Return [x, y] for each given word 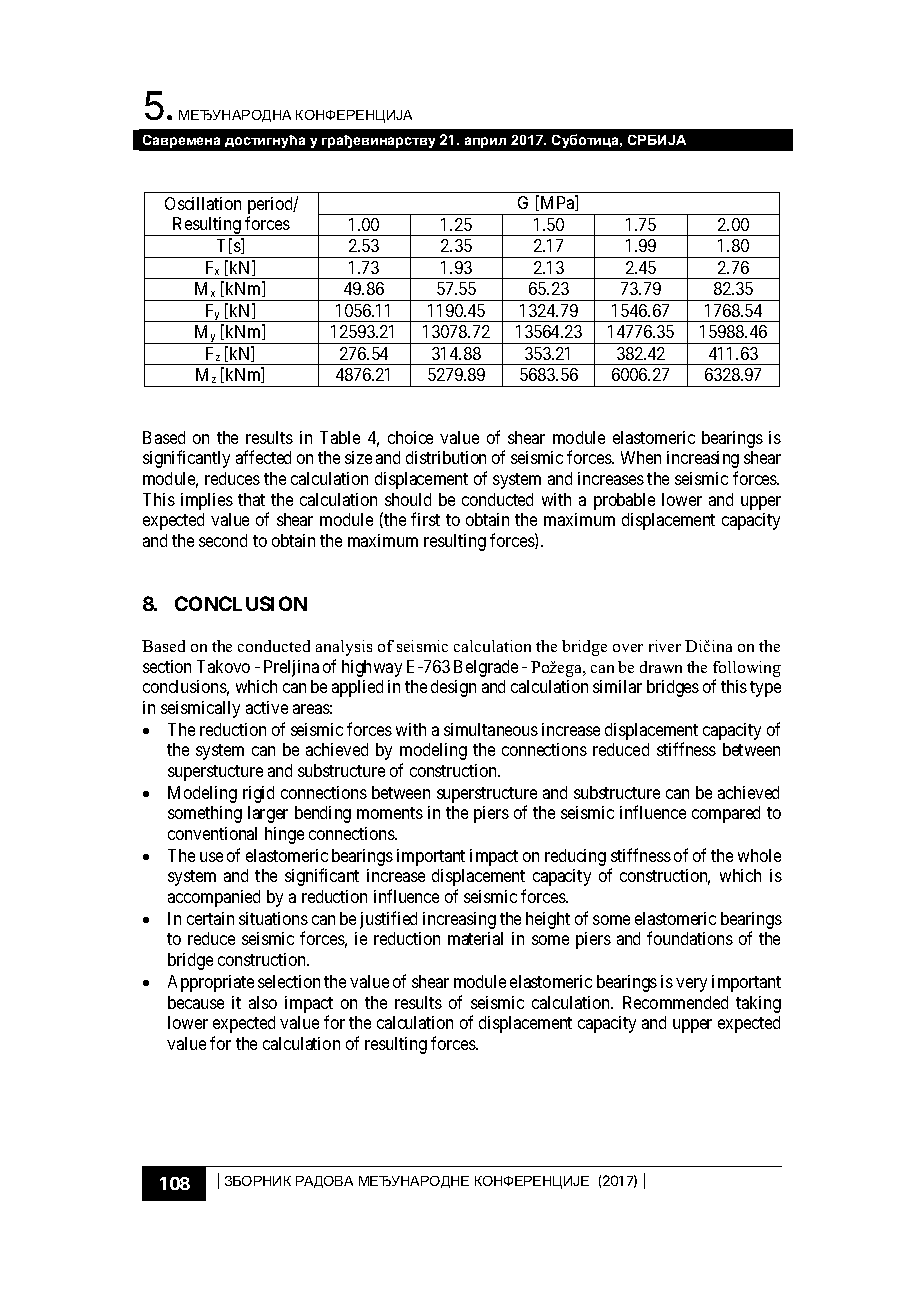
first [425, 519]
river [665, 646]
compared [726, 814]
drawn [661, 667]
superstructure [487, 796]
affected [263, 457]
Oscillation [203, 203]
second [223, 540]
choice [410, 437]
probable [624, 501]
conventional [212, 833]
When [641, 457]
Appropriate [211, 983]
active [267, 707]
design [453, 688]
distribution [446, 457]
